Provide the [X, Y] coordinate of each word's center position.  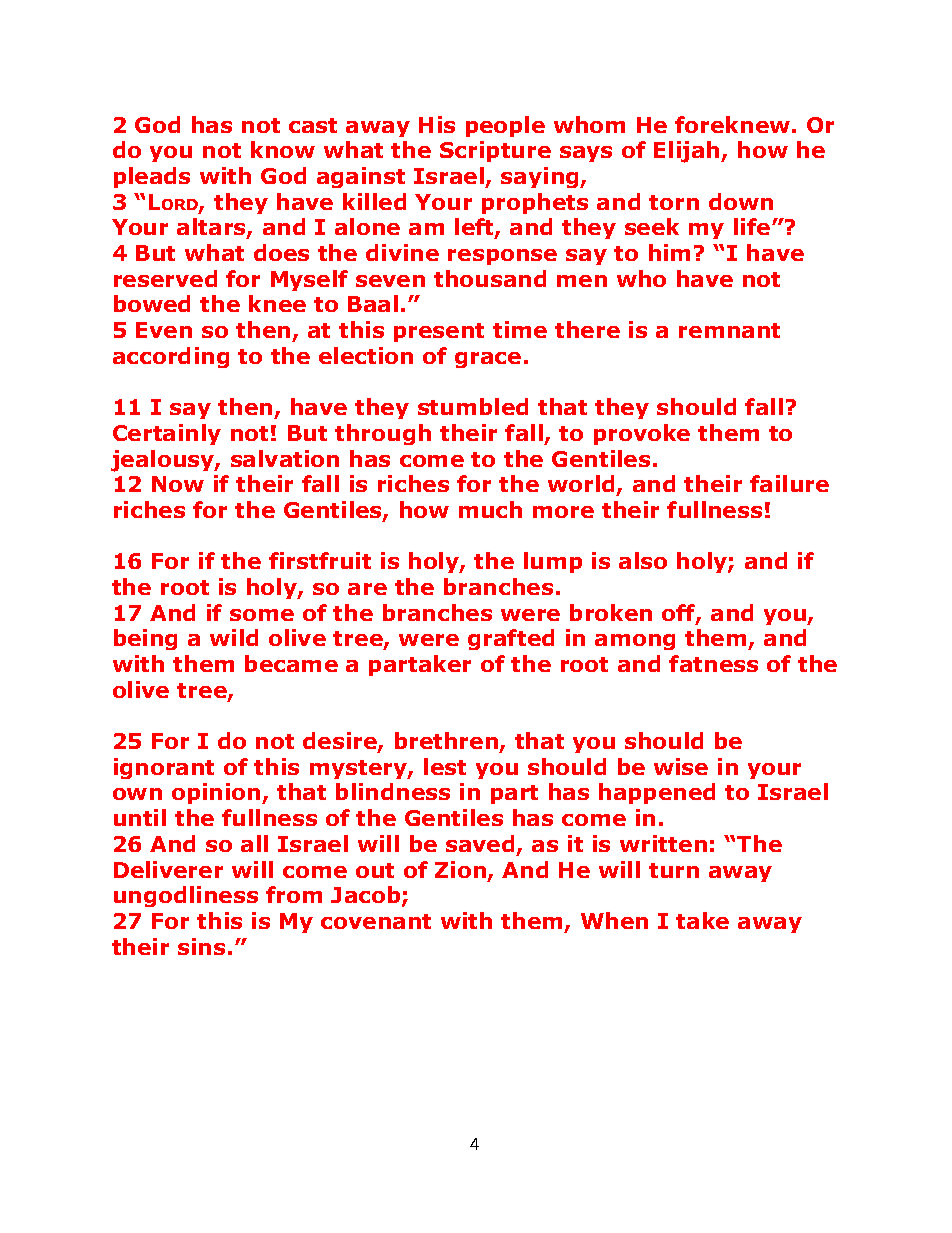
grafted [511, 639]
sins [201, 946]
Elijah [688, 152]
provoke [642, 434]
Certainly [167, 434]
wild [234, 637]
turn [674, 870]
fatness [713, 663]
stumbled [473, 406]
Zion [460, 869]
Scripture [495, 151]
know [283, 149]
